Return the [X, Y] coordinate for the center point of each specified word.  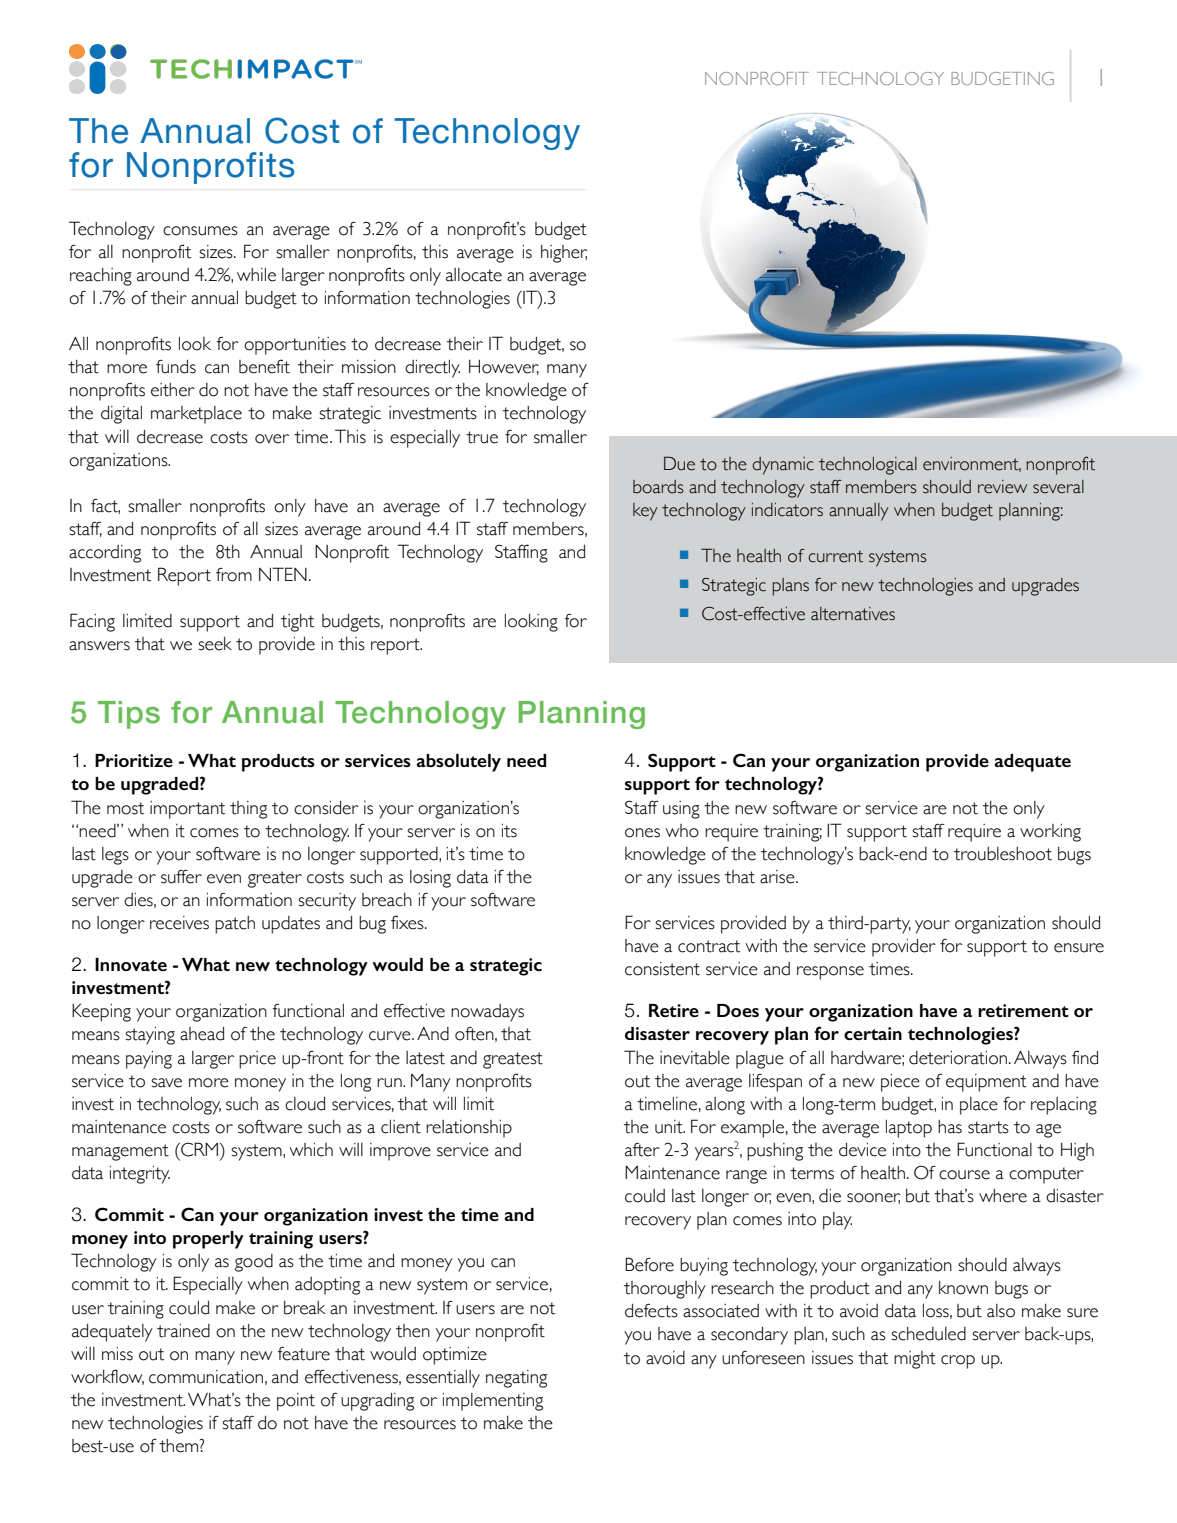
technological [868, 466]
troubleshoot [1003, 854]
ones [642, 833]
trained [183, 1331]
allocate [474, 275]
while [256, 275]
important [187, 810]
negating [516, 1379]
